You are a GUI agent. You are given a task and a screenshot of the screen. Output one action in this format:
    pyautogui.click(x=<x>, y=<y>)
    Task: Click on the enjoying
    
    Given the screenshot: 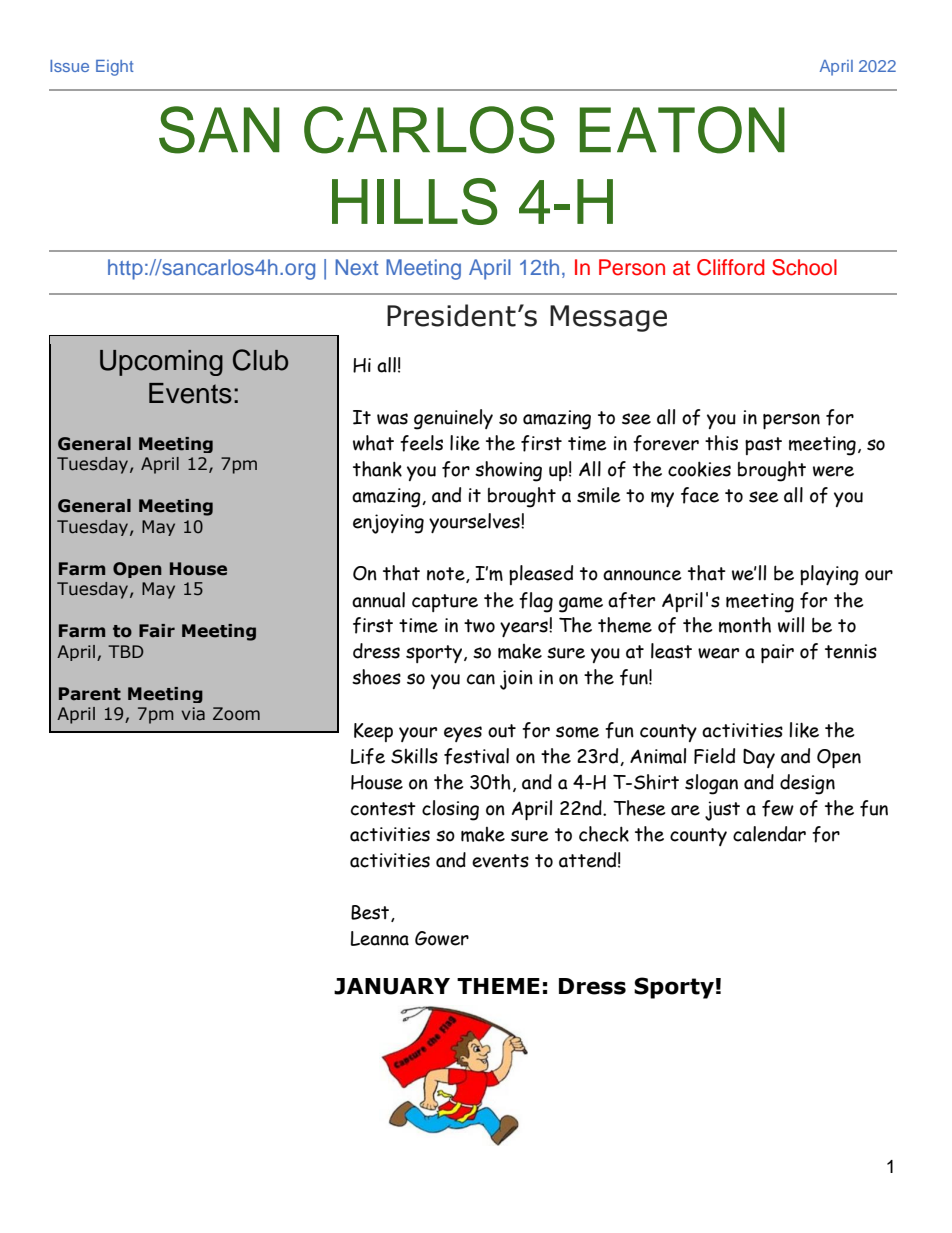 What is the action you would take?
    pyautogui.click(x=388, y=524)
